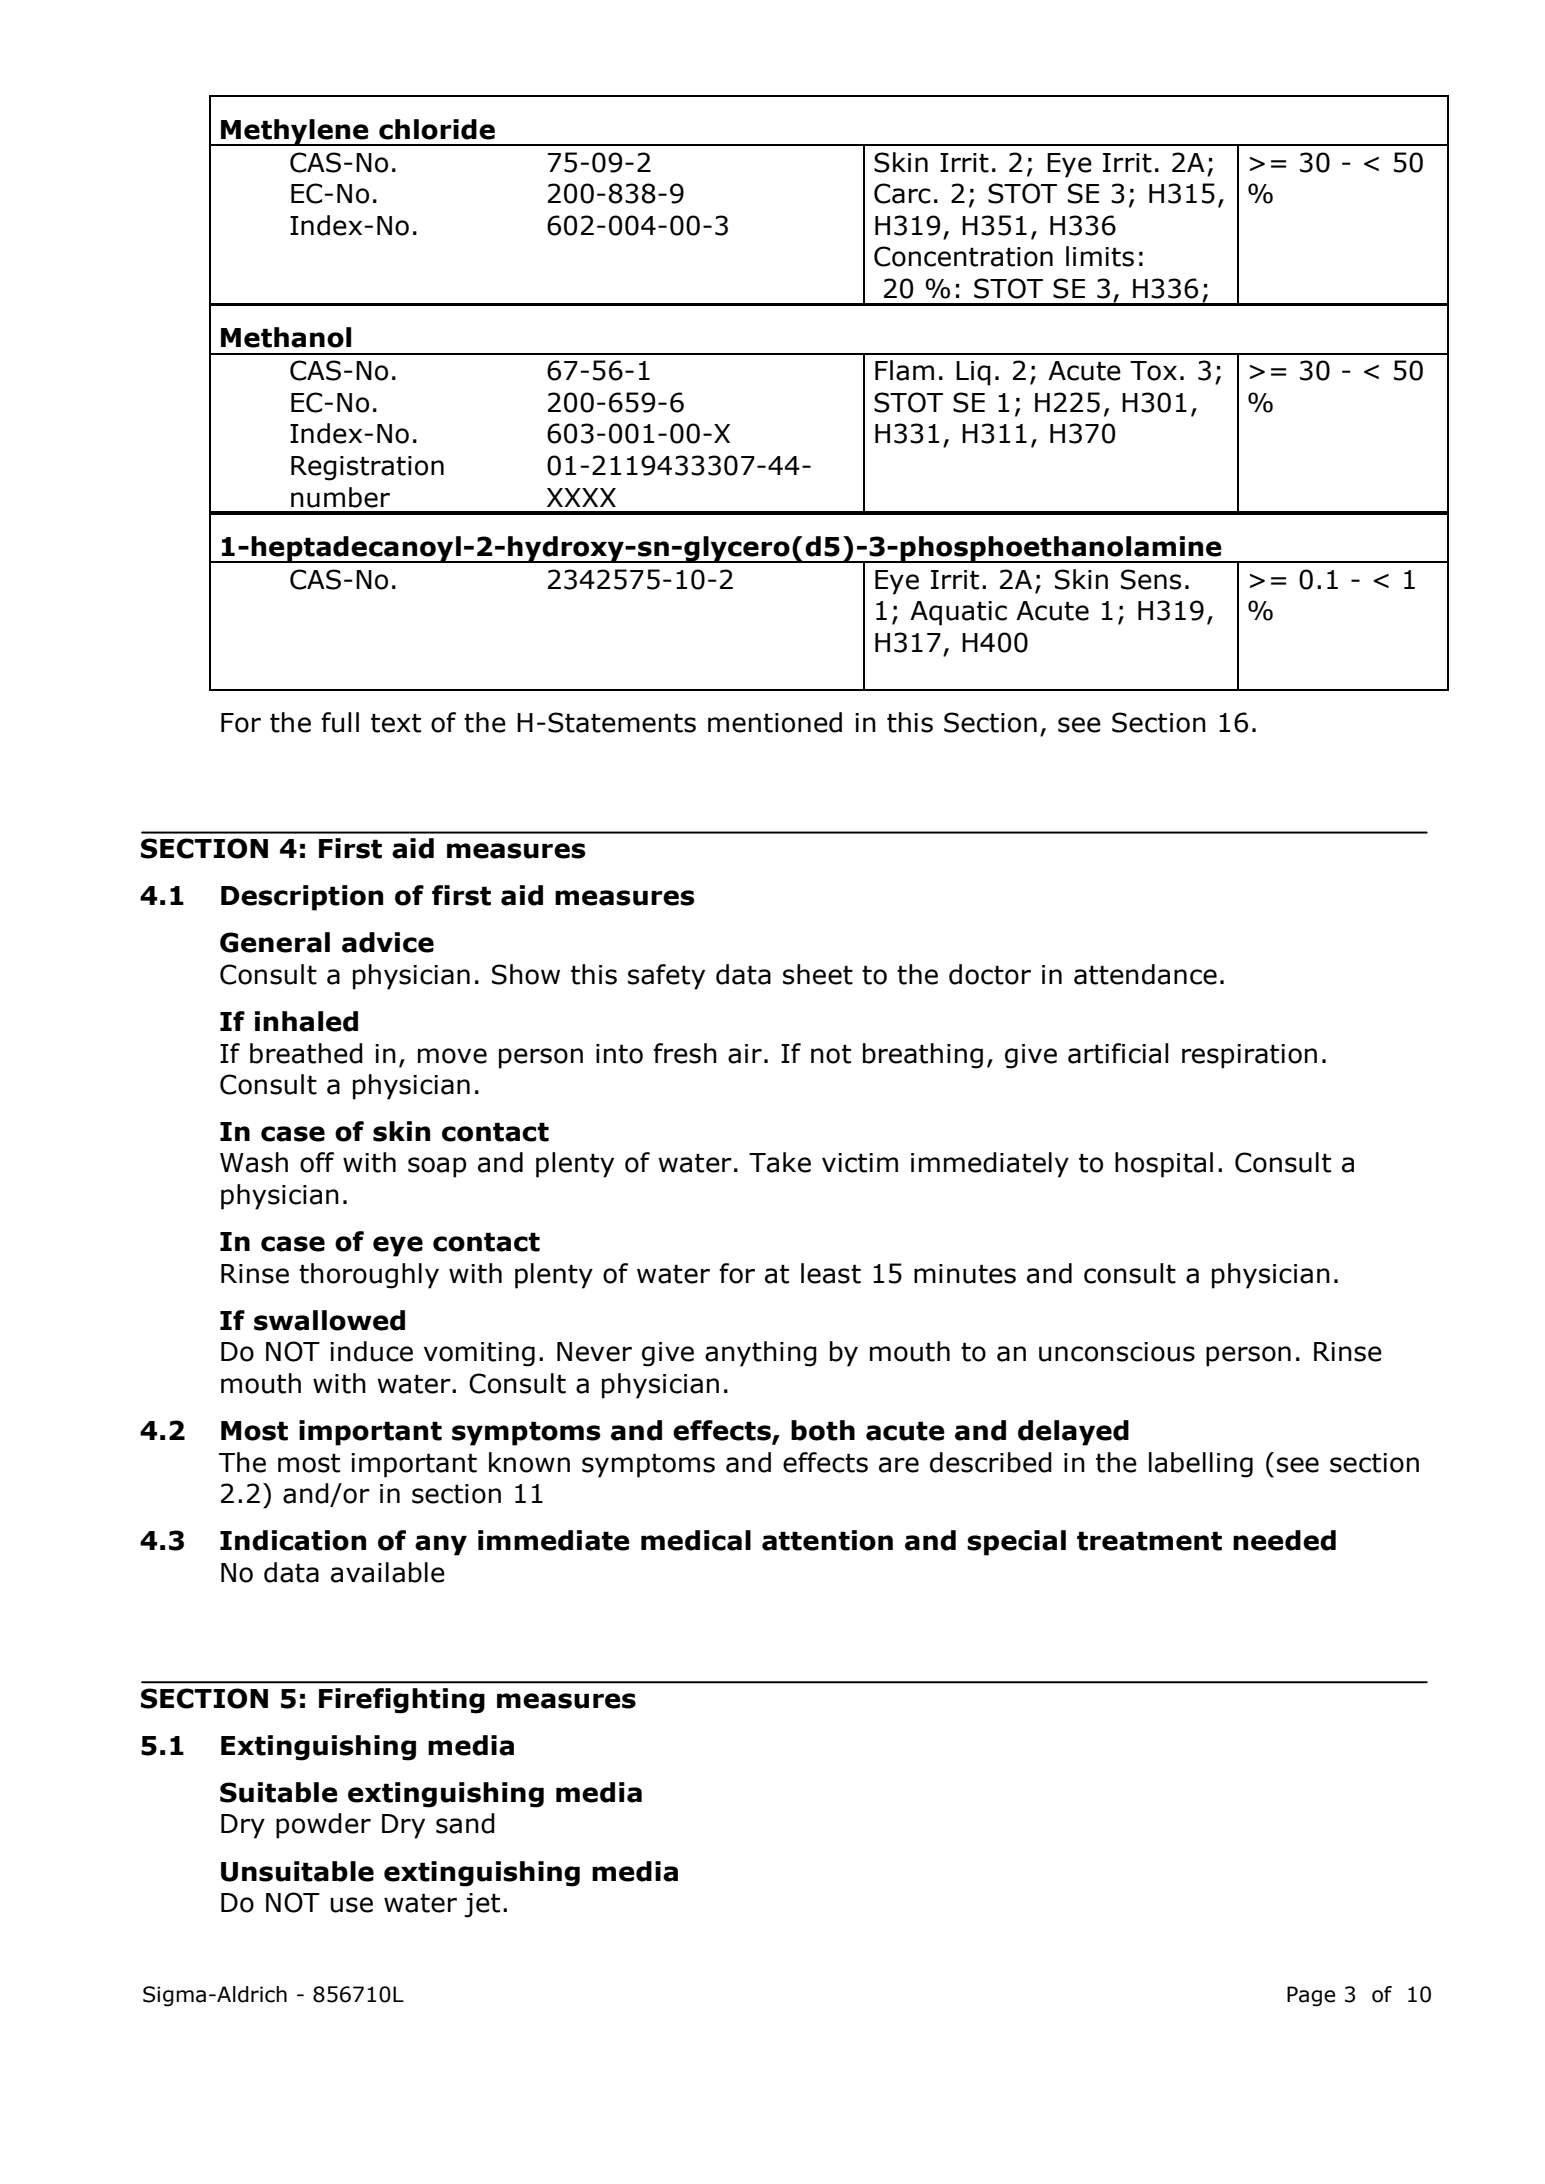 This page has height=2184, width=1545. I want to click on respiration, so click(1249, 1056).
